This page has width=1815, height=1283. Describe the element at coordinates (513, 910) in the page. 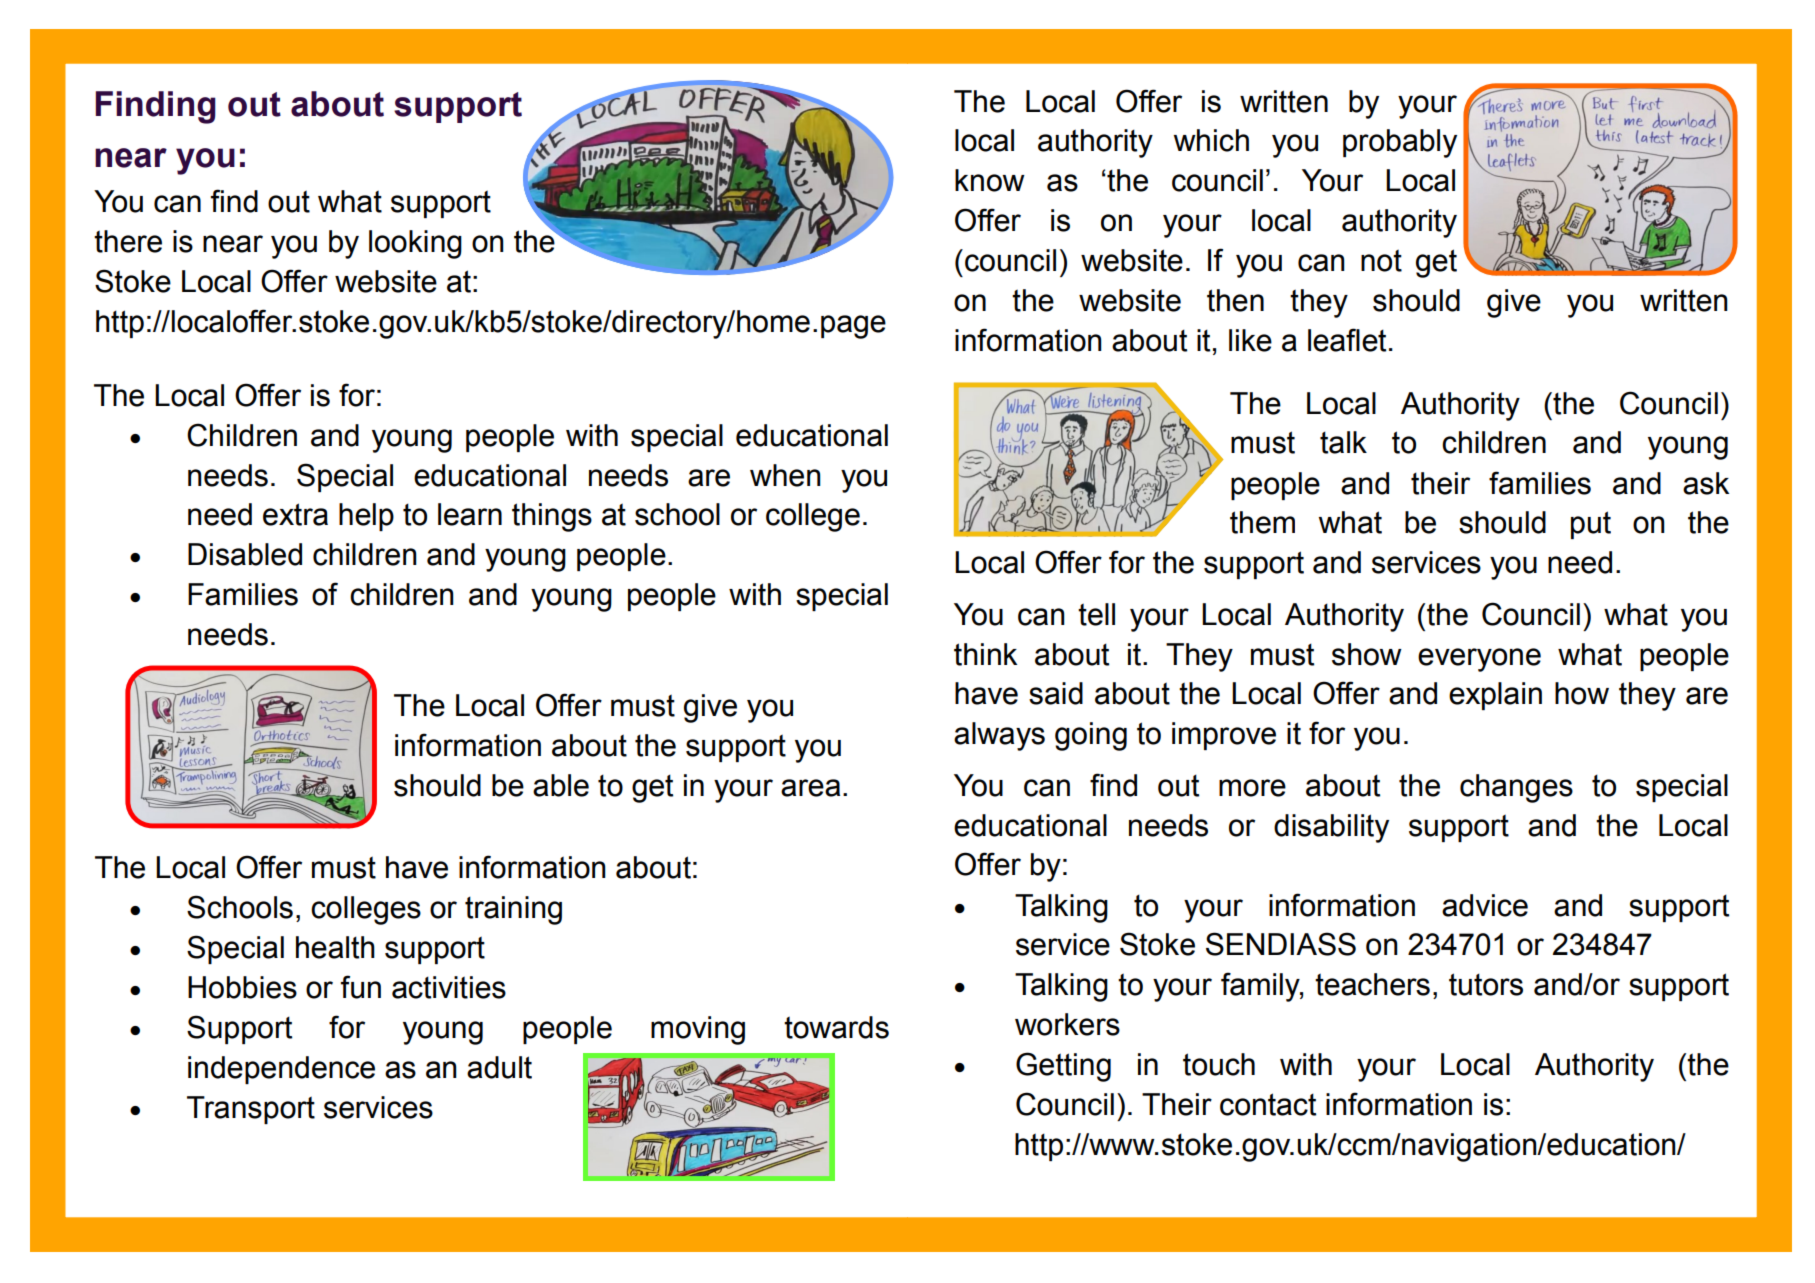

I see `training` at that location.
